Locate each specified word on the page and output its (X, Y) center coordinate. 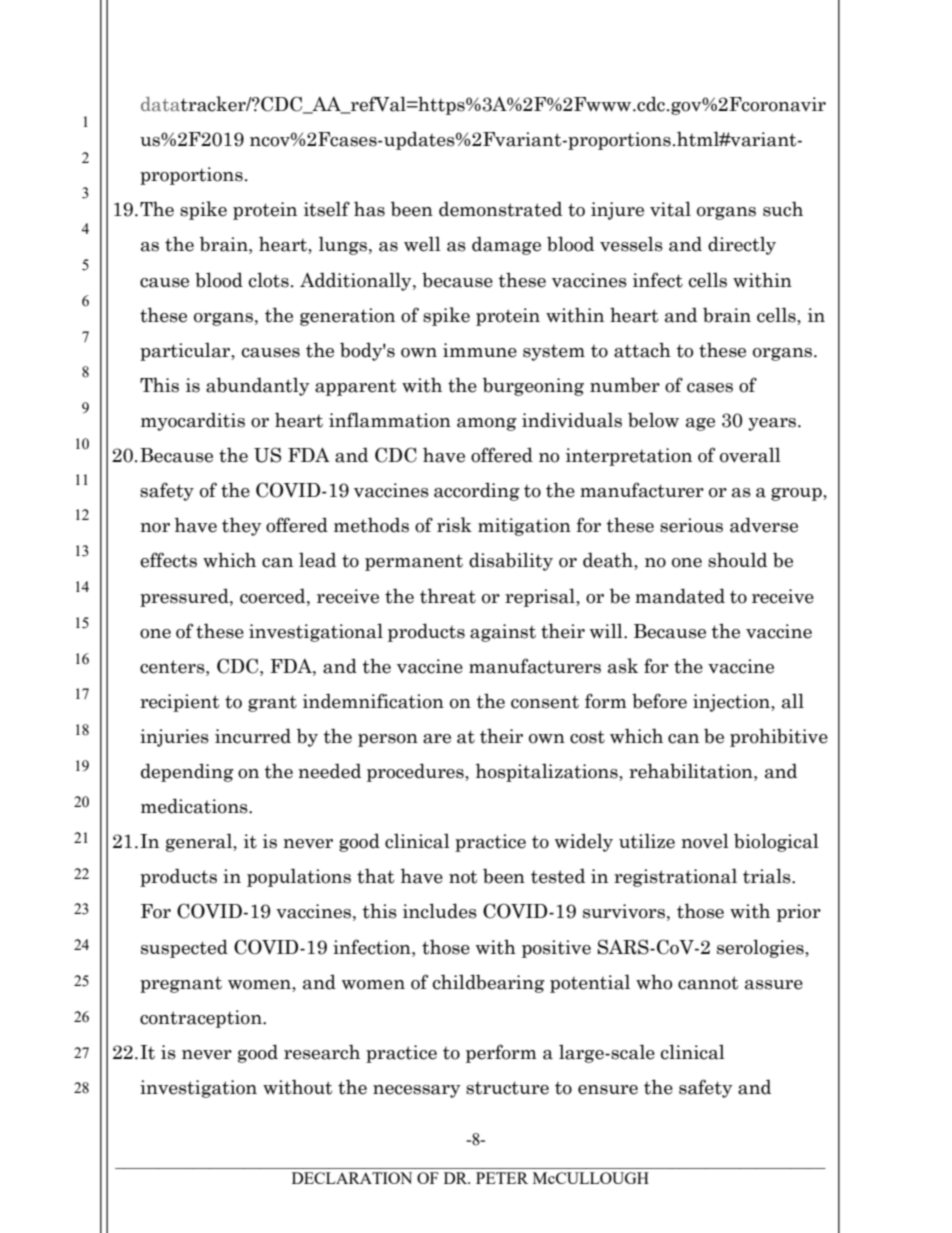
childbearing (489, 983)
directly (742, 245)
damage (506, 245)
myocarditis (193, 421)
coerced (274, 596)
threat (448, 596)
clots (269, 280)
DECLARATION (352, 1178)
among (487, 424)
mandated (680, 596)
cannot (708, 983)
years (773, 424)
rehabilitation (692, 772)
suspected (184, 949)
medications (195, 806)
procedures (416, 772)
